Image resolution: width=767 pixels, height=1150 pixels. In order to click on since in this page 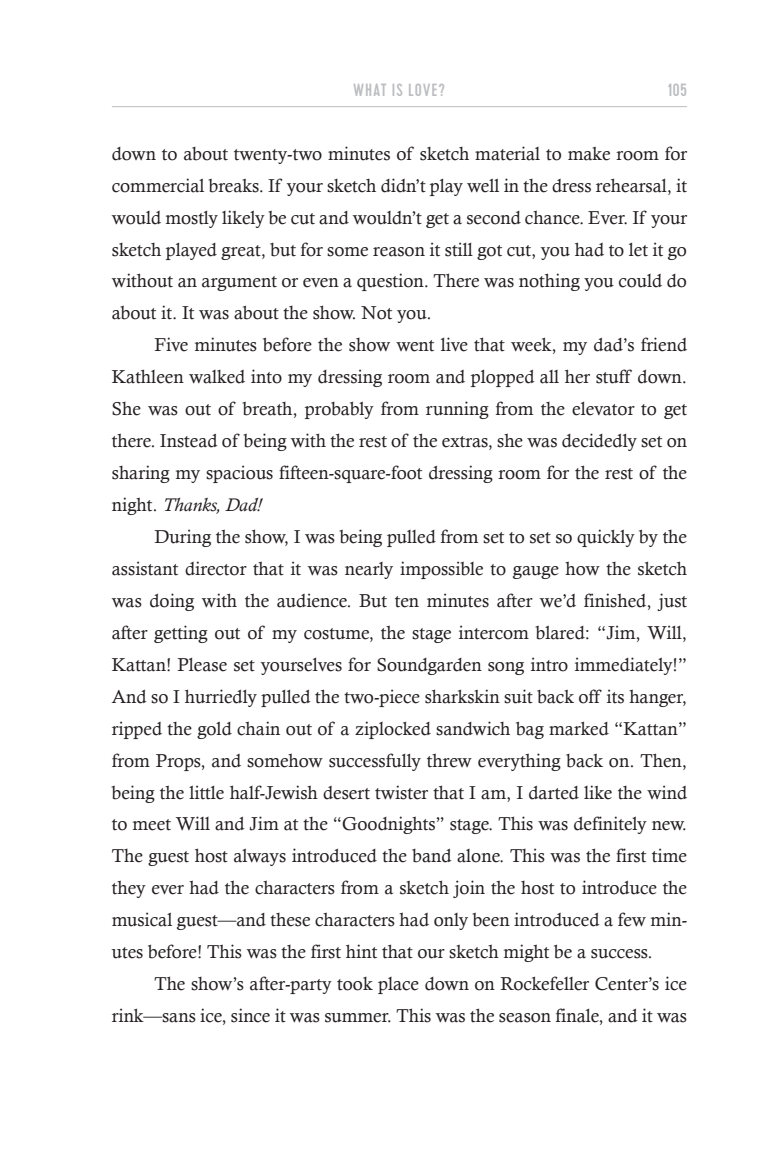, I will do `click(250, 1015)`.
